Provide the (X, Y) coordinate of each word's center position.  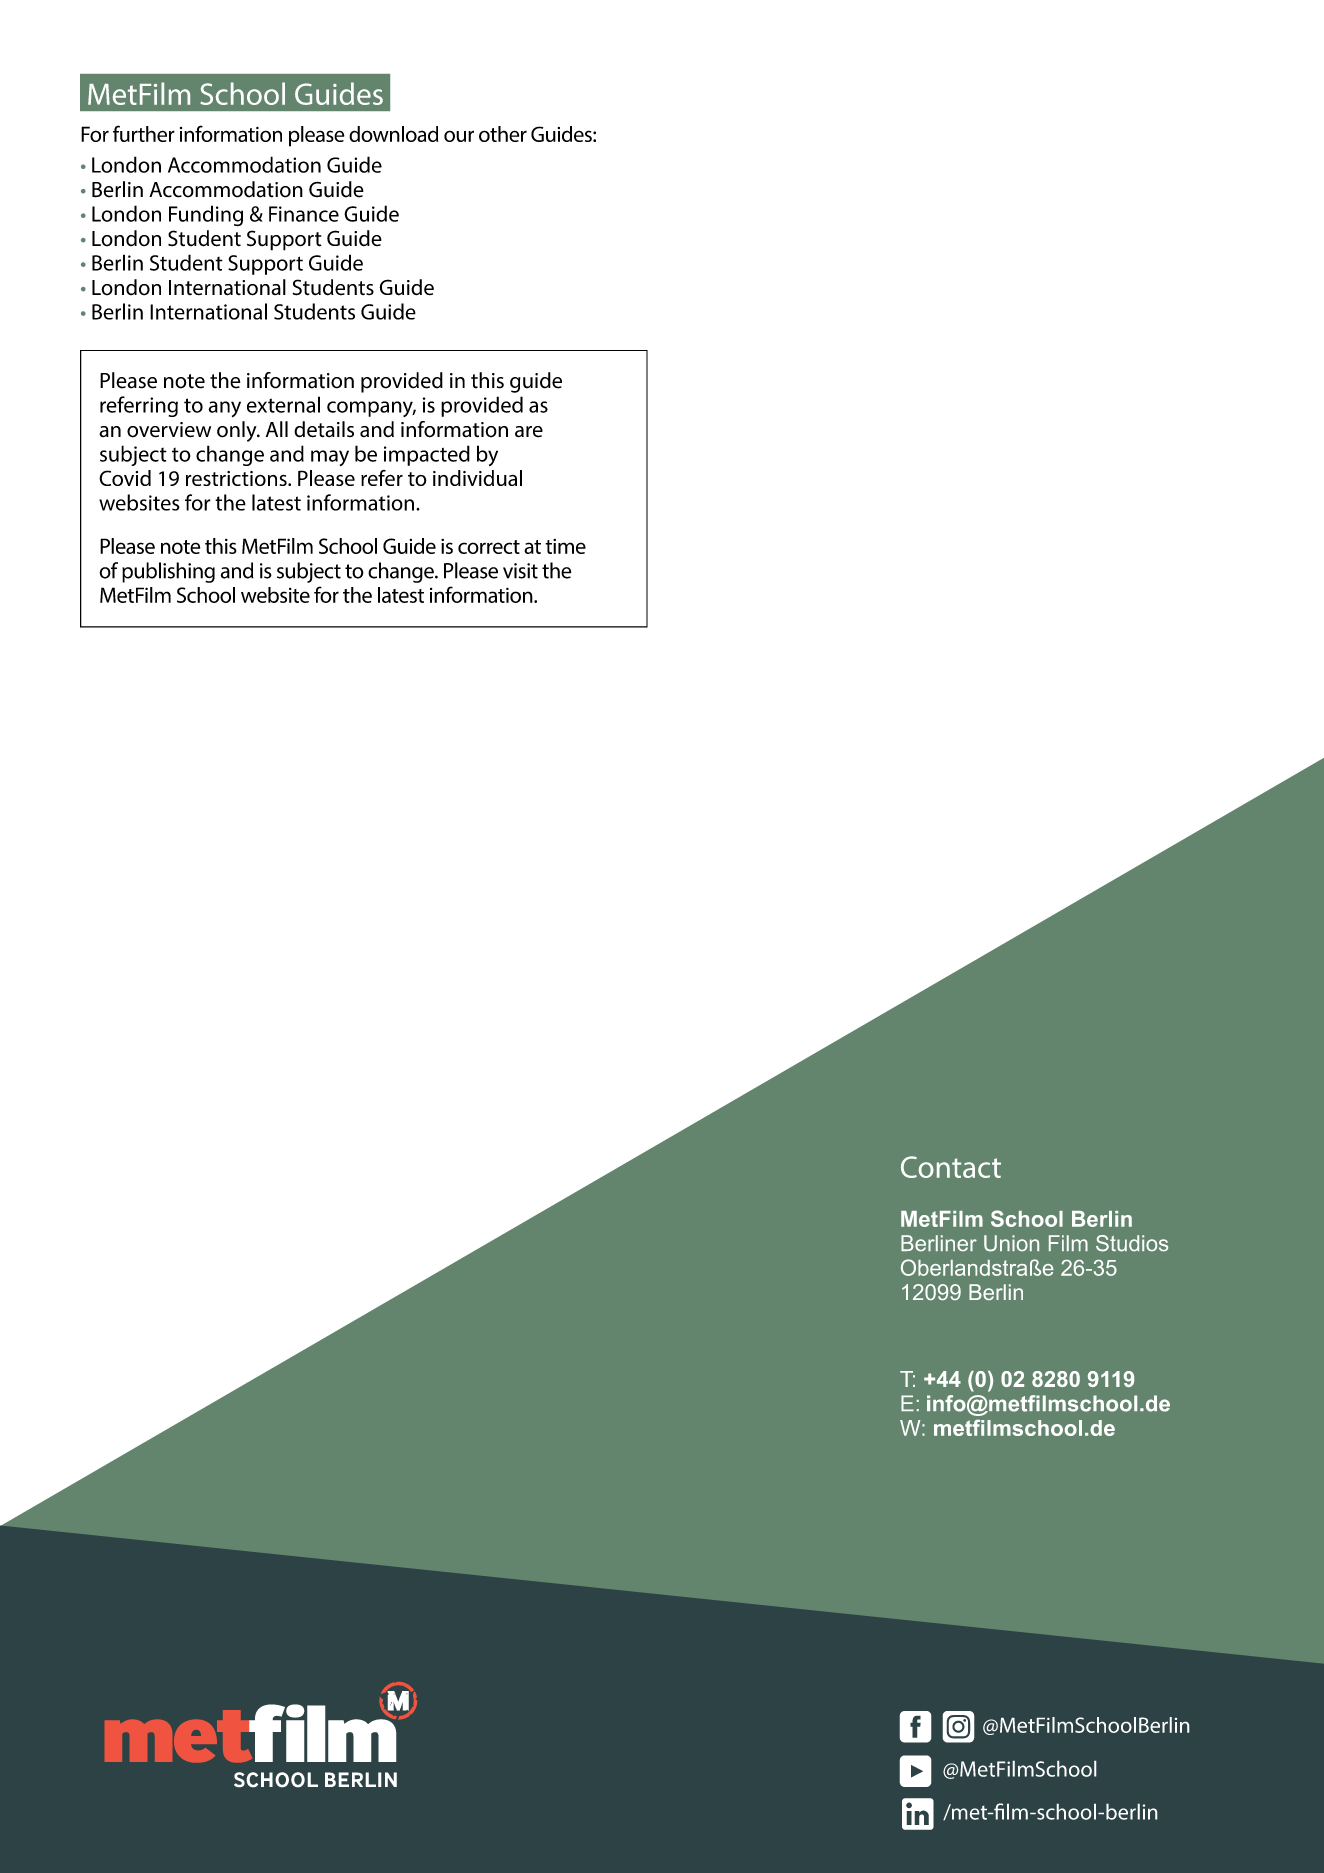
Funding (206, 216)
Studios (1132, 1243)
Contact (951, 1167)
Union (1011, 1243)
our (459, 136)
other (503, 134)
